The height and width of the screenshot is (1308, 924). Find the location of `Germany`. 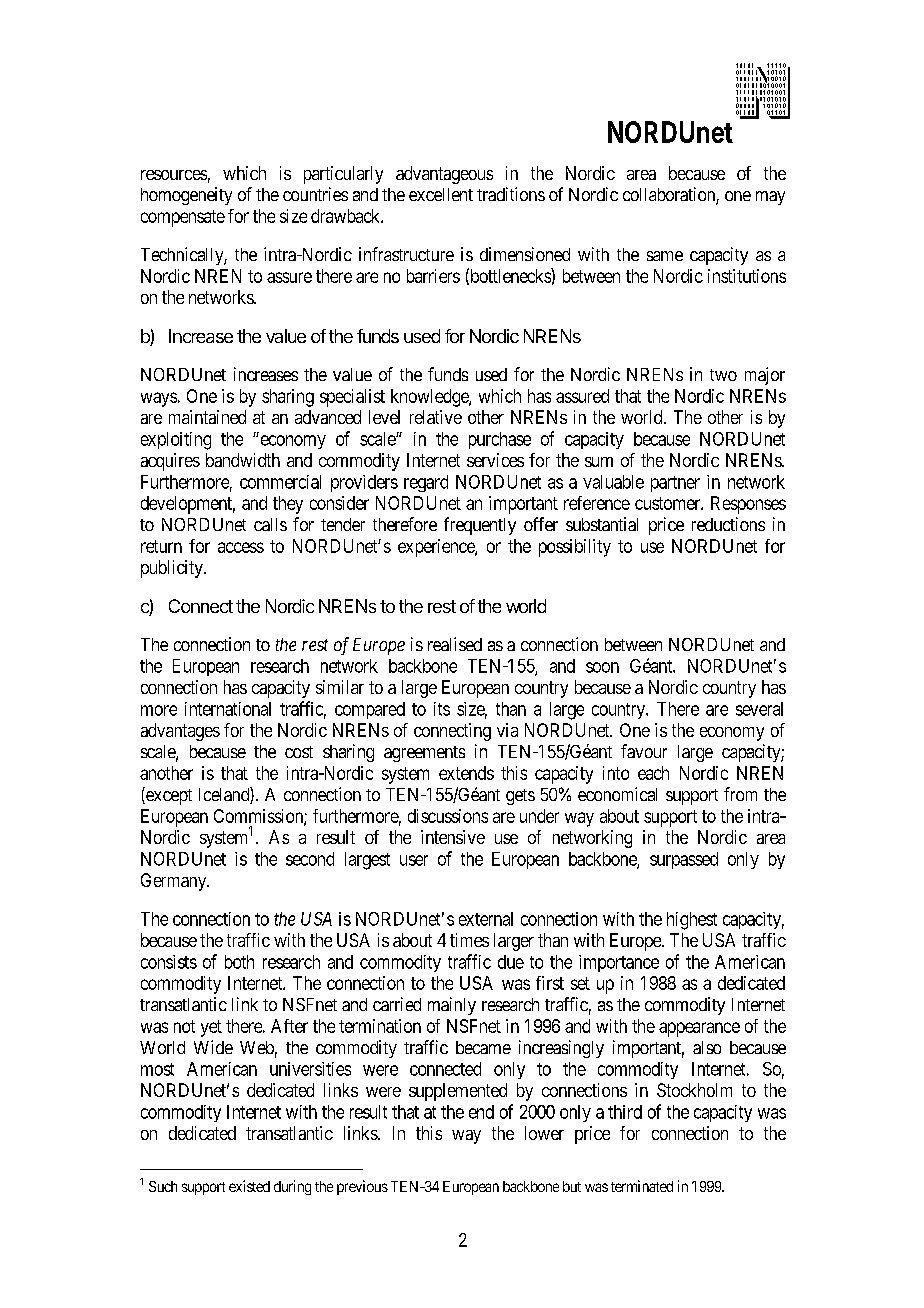

Germany is located at coordinates (175, 882).
